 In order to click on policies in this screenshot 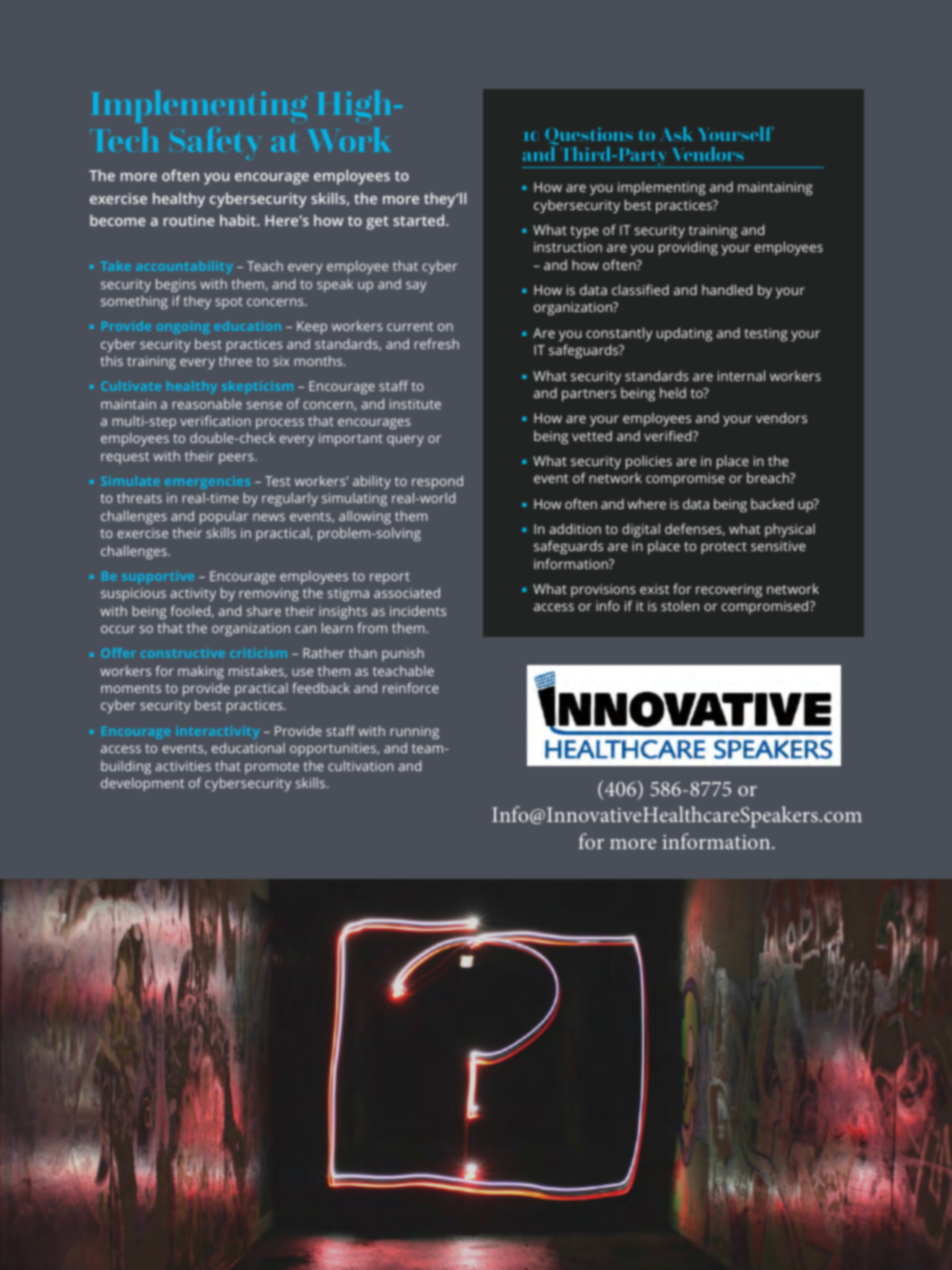, I will do `click(649, 462)`.
